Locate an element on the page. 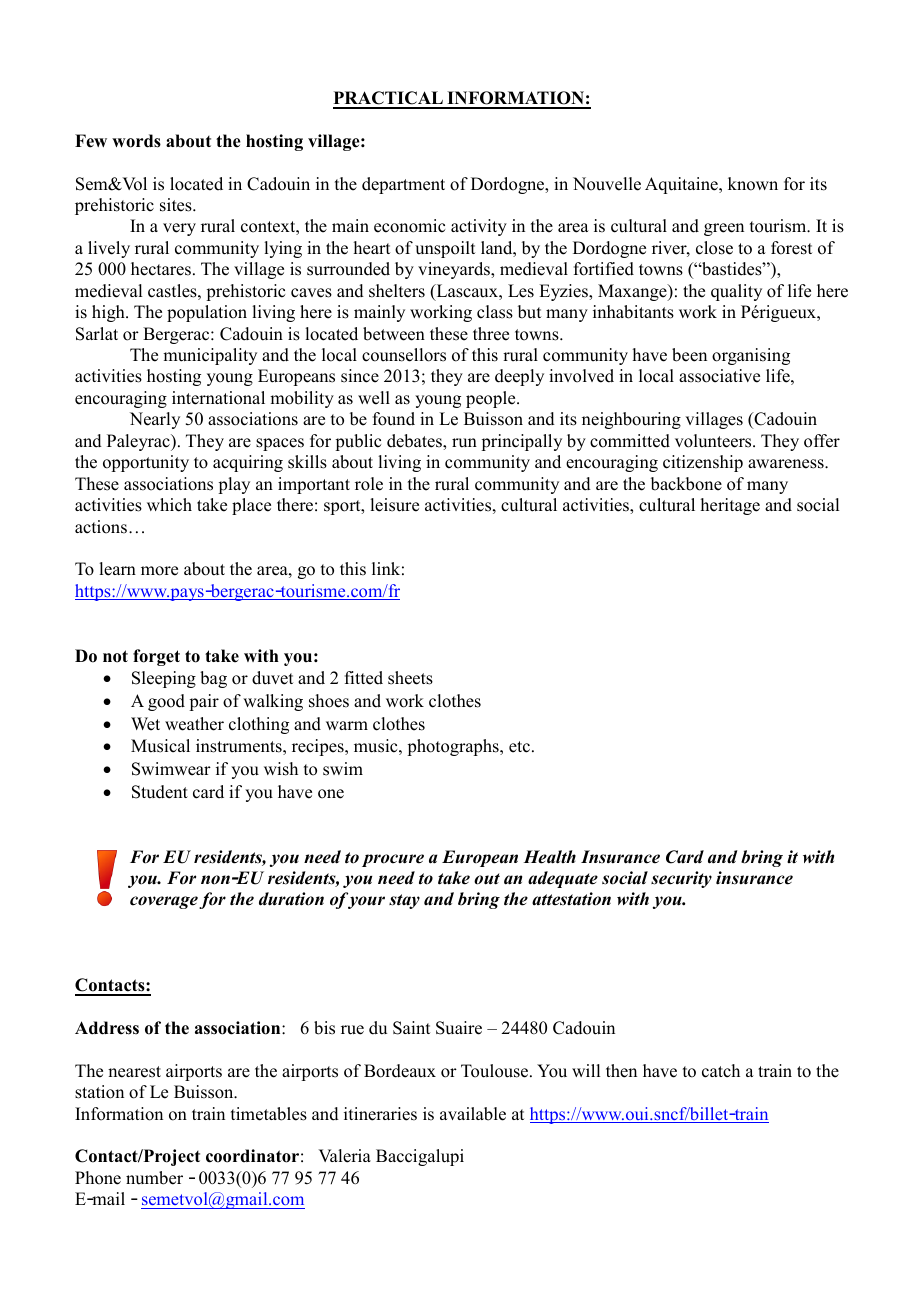 This document has height=1308, width=924. sheets is located at coordinates (410, 678).
